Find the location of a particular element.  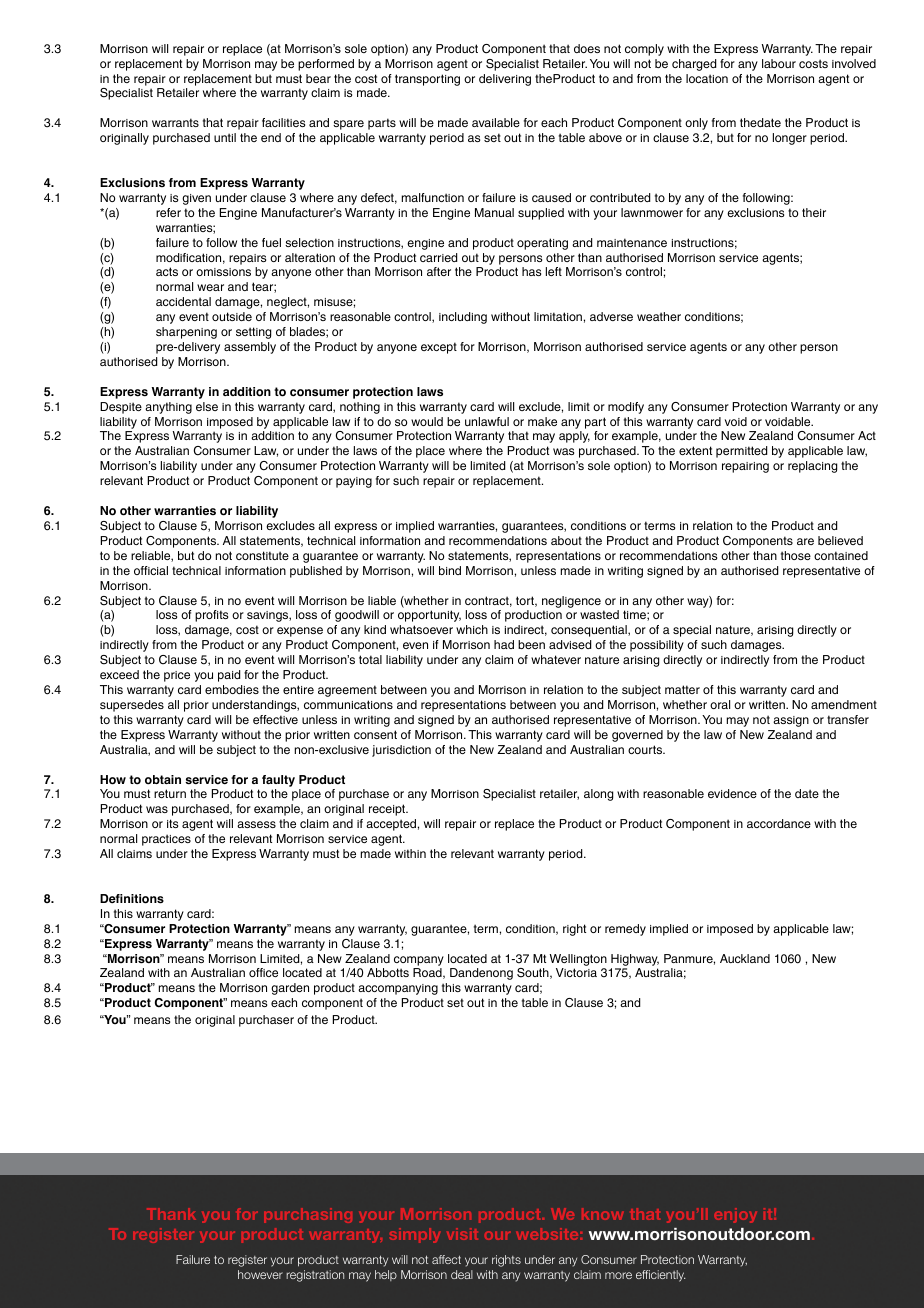

labour is located at coordinates (779, 63).
